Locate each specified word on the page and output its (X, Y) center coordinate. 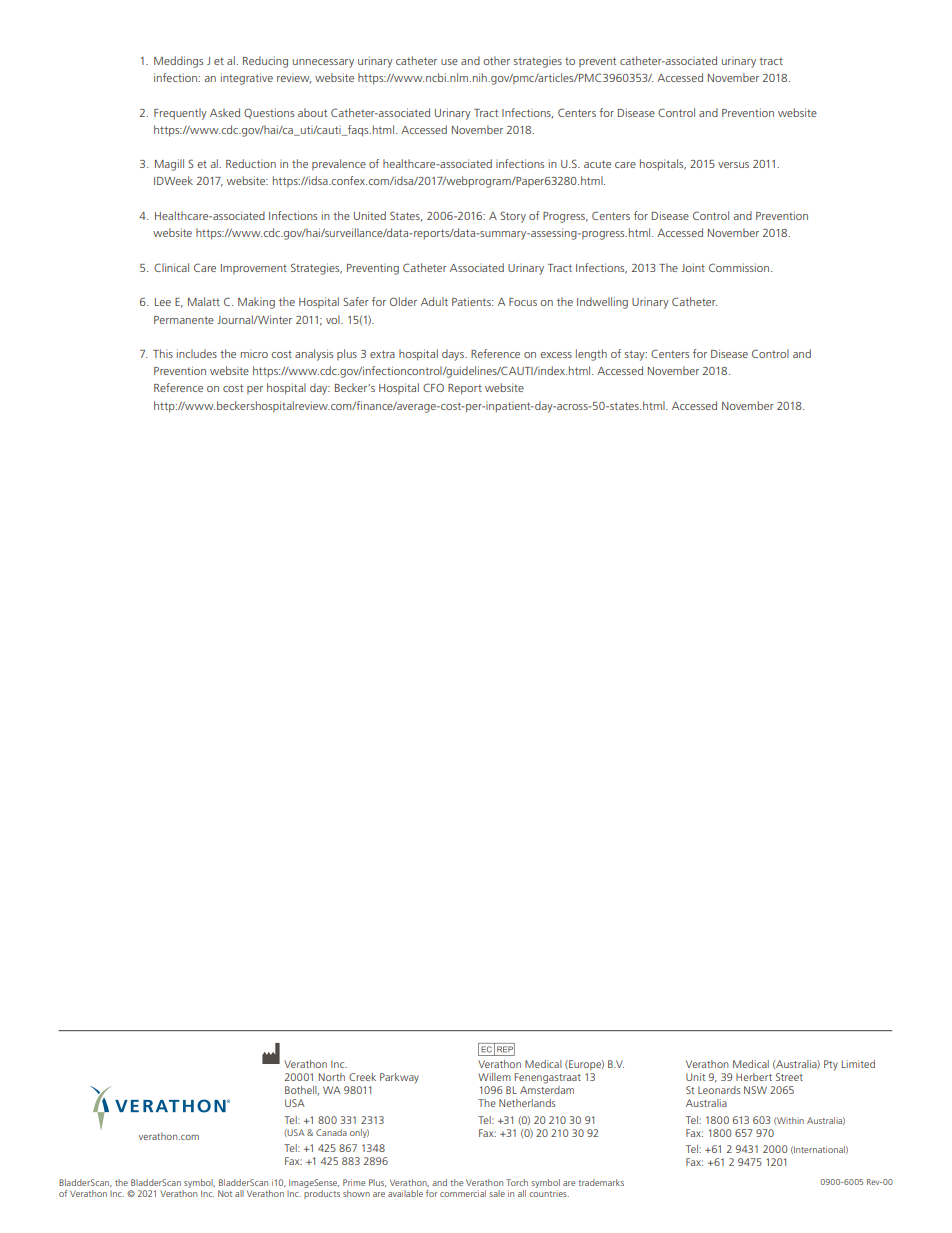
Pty (831, 1065)
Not (225, 1193)
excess (556, 355)
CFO (433, 387)
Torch (517, 1182)
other (497, 60)
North (331, 1077)
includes (197, 353)
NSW (755, 1090)
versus (733, 165)
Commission (740, 267)
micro (254, 355)
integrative (247, 79)
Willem (494, 1077)
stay (636, 355)
